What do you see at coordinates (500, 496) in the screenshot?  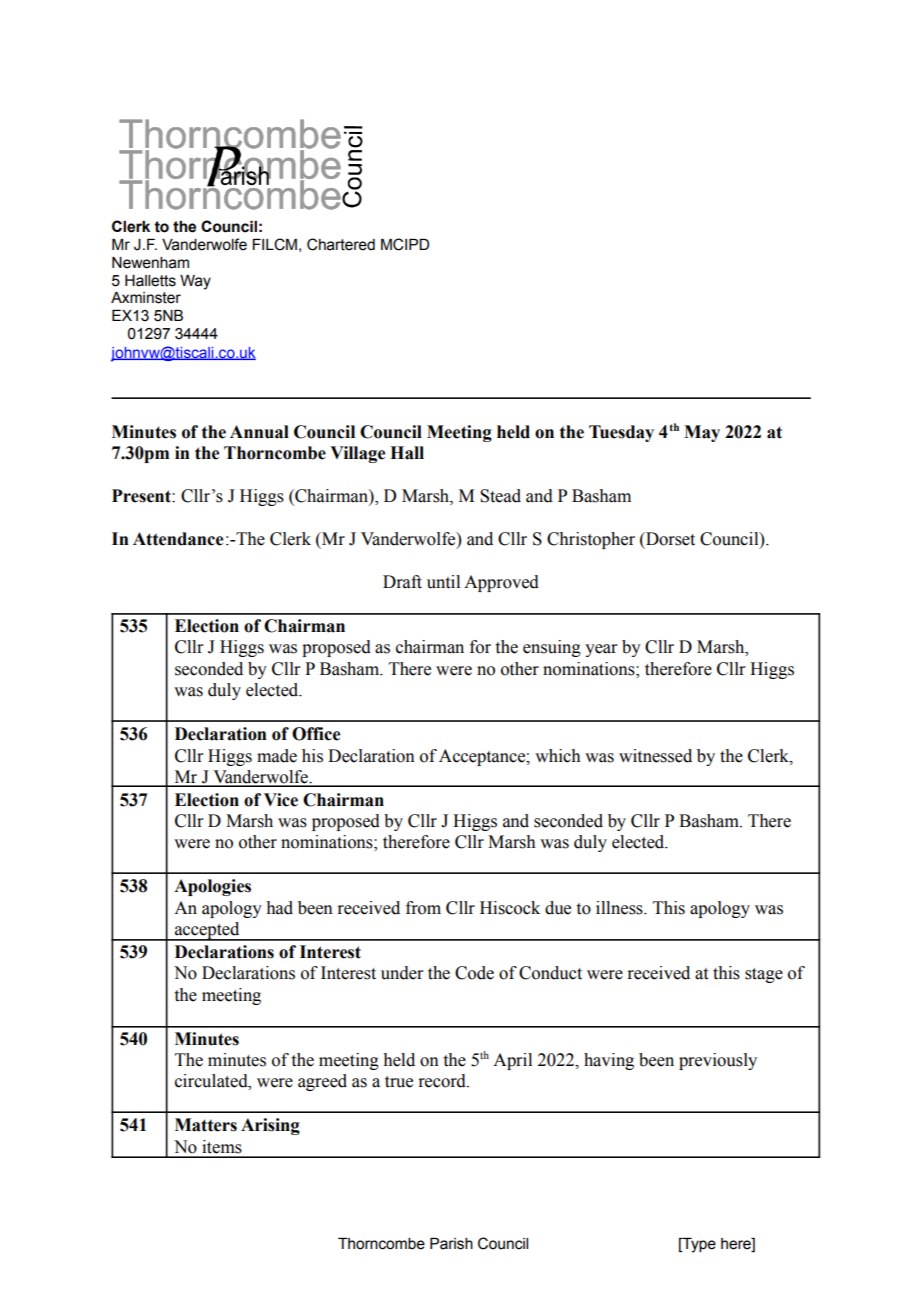 I see `Stead` at bounding box center [500, 496].
